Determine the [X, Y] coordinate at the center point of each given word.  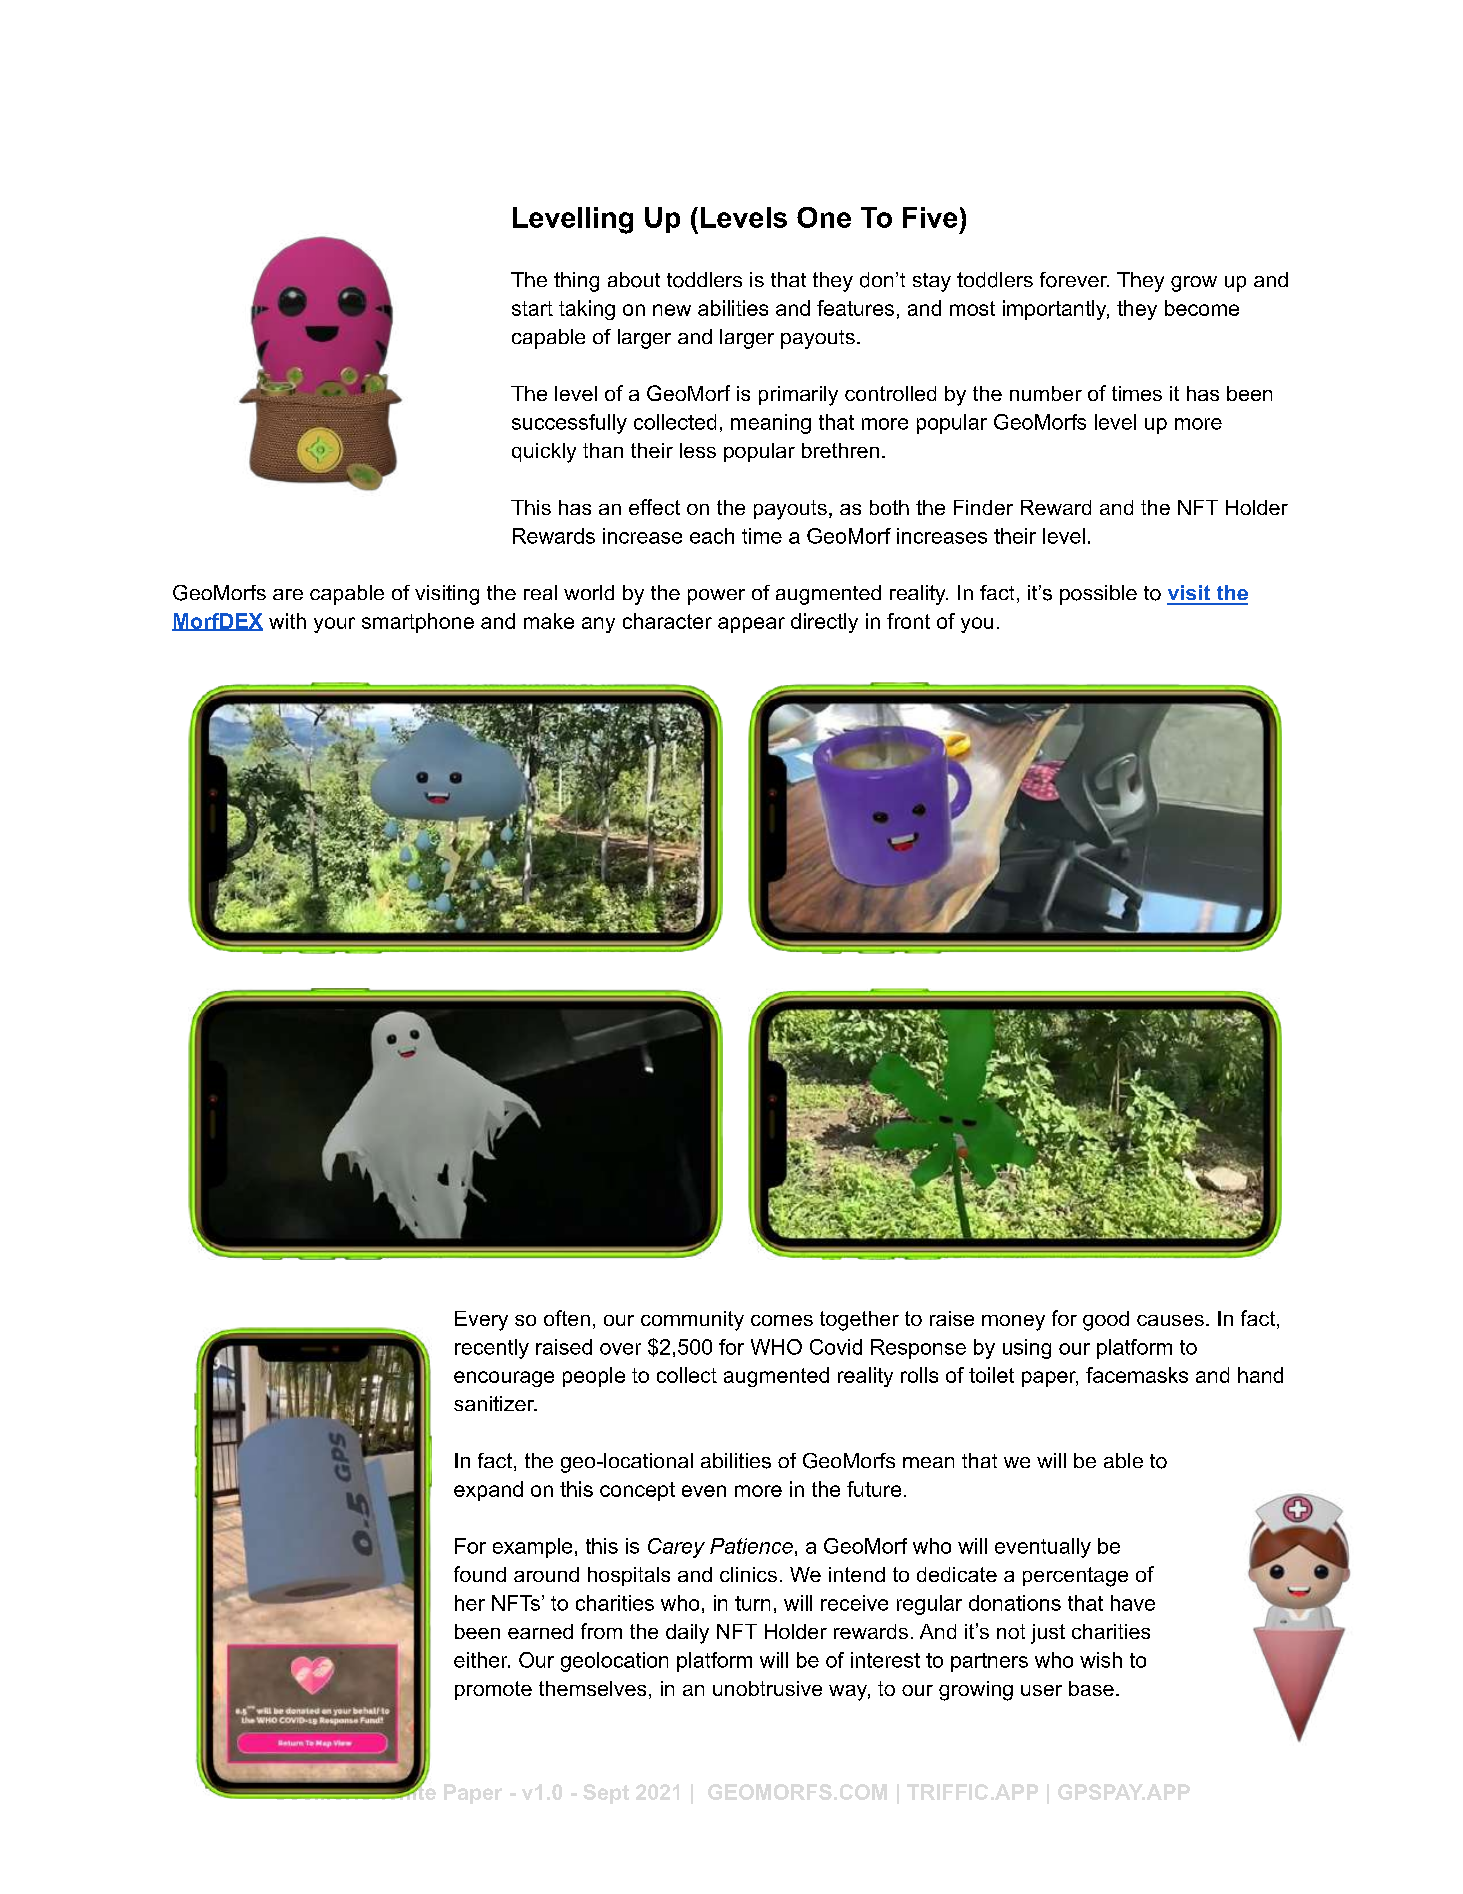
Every [481, 1321]
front [908, 621]
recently [492, 1349]
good [1106, 1321]
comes [782, 1320]
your [334, 625]
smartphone [418, 623]
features [855, 308]
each [712, 536]
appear [751, 625]
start [532, 308]
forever [1074, 280]
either [482, 1660]
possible [1098, 595]
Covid [836, 1347]
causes [1170, 1320]
